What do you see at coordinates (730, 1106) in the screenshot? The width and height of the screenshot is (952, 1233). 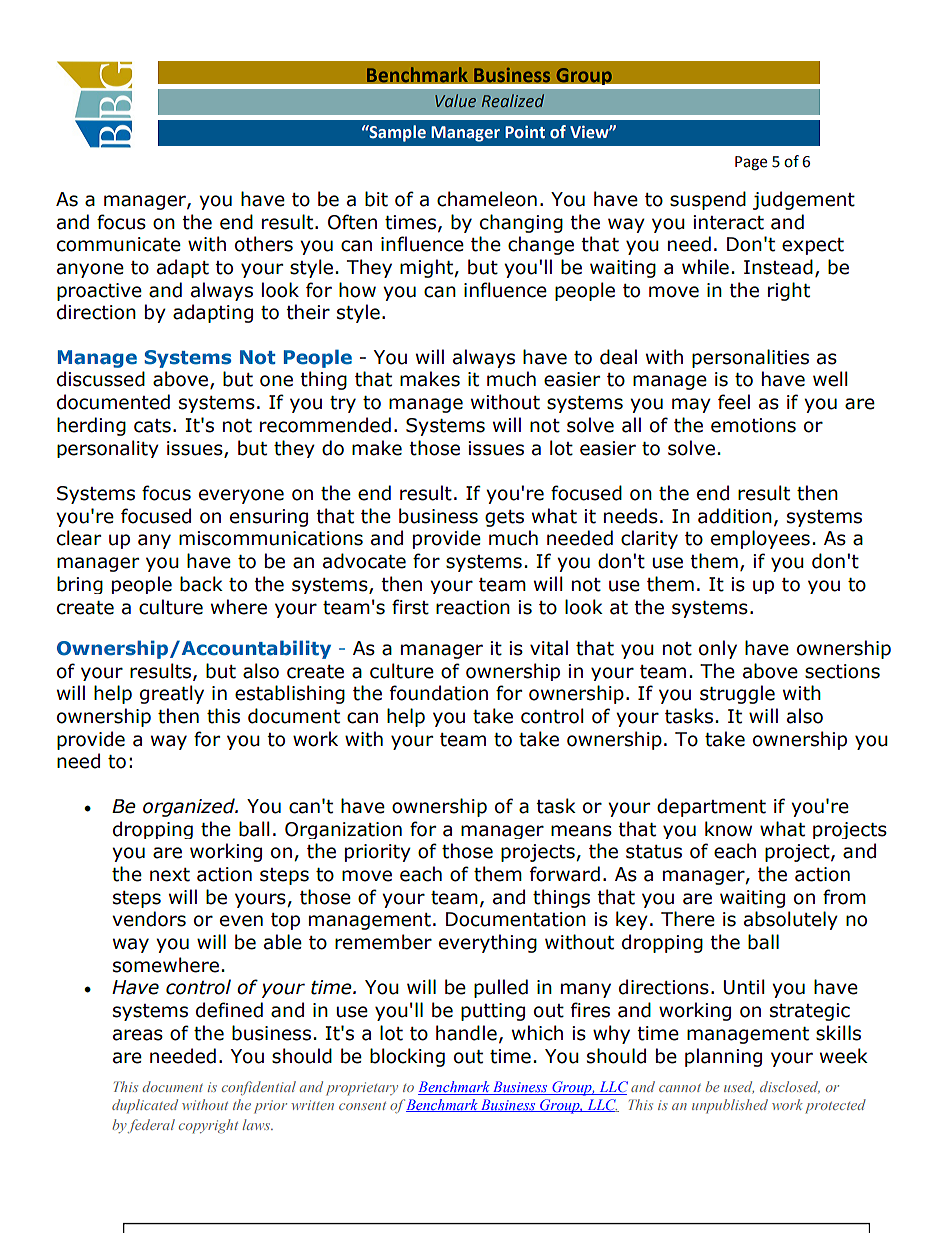 I see `unpublished` at bounding box center [730, 1106].
